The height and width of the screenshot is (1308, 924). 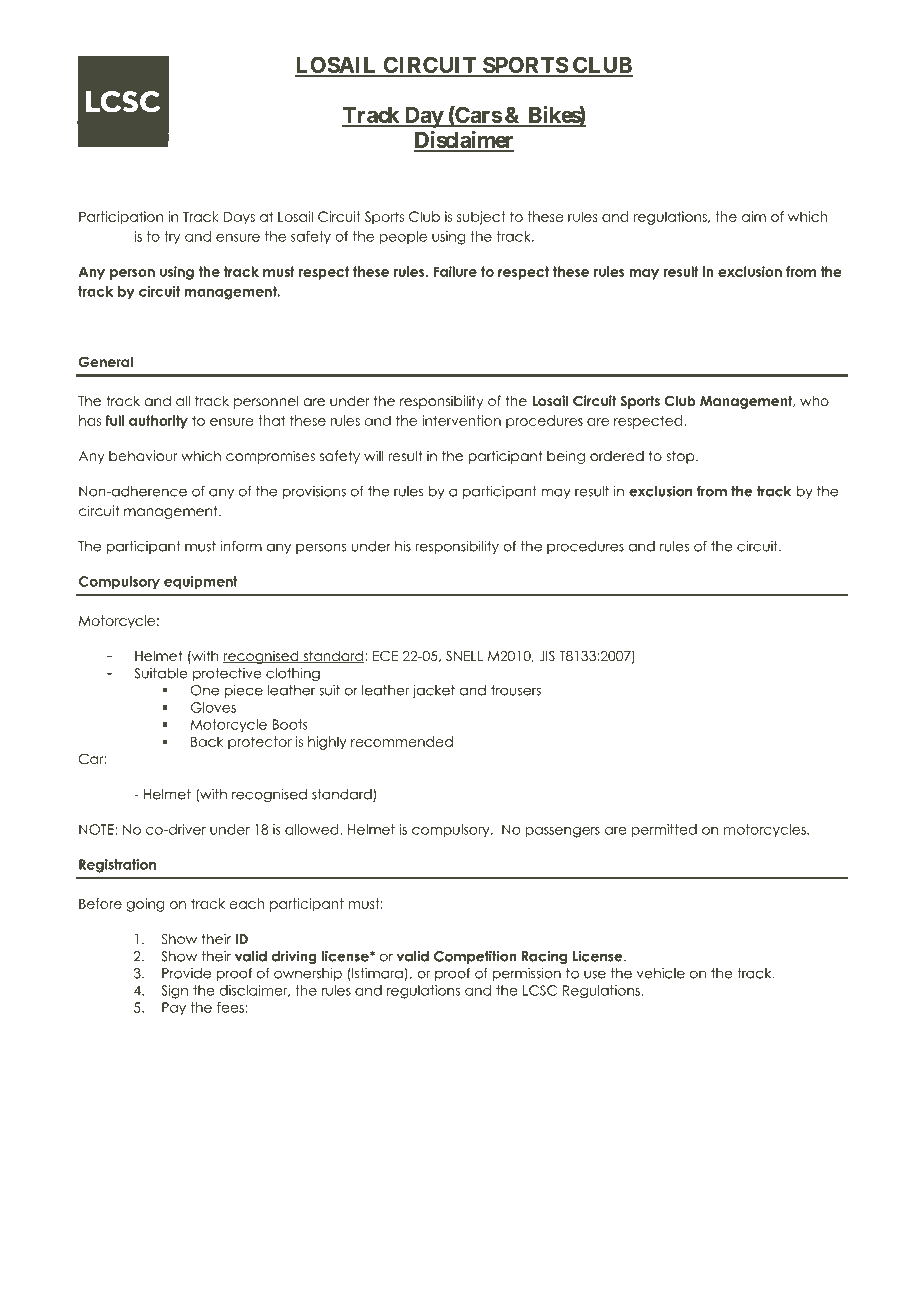 What do you see at coordinates (373, 455) in the screenshot?
I see `will` at bounding box center [373, 455].
